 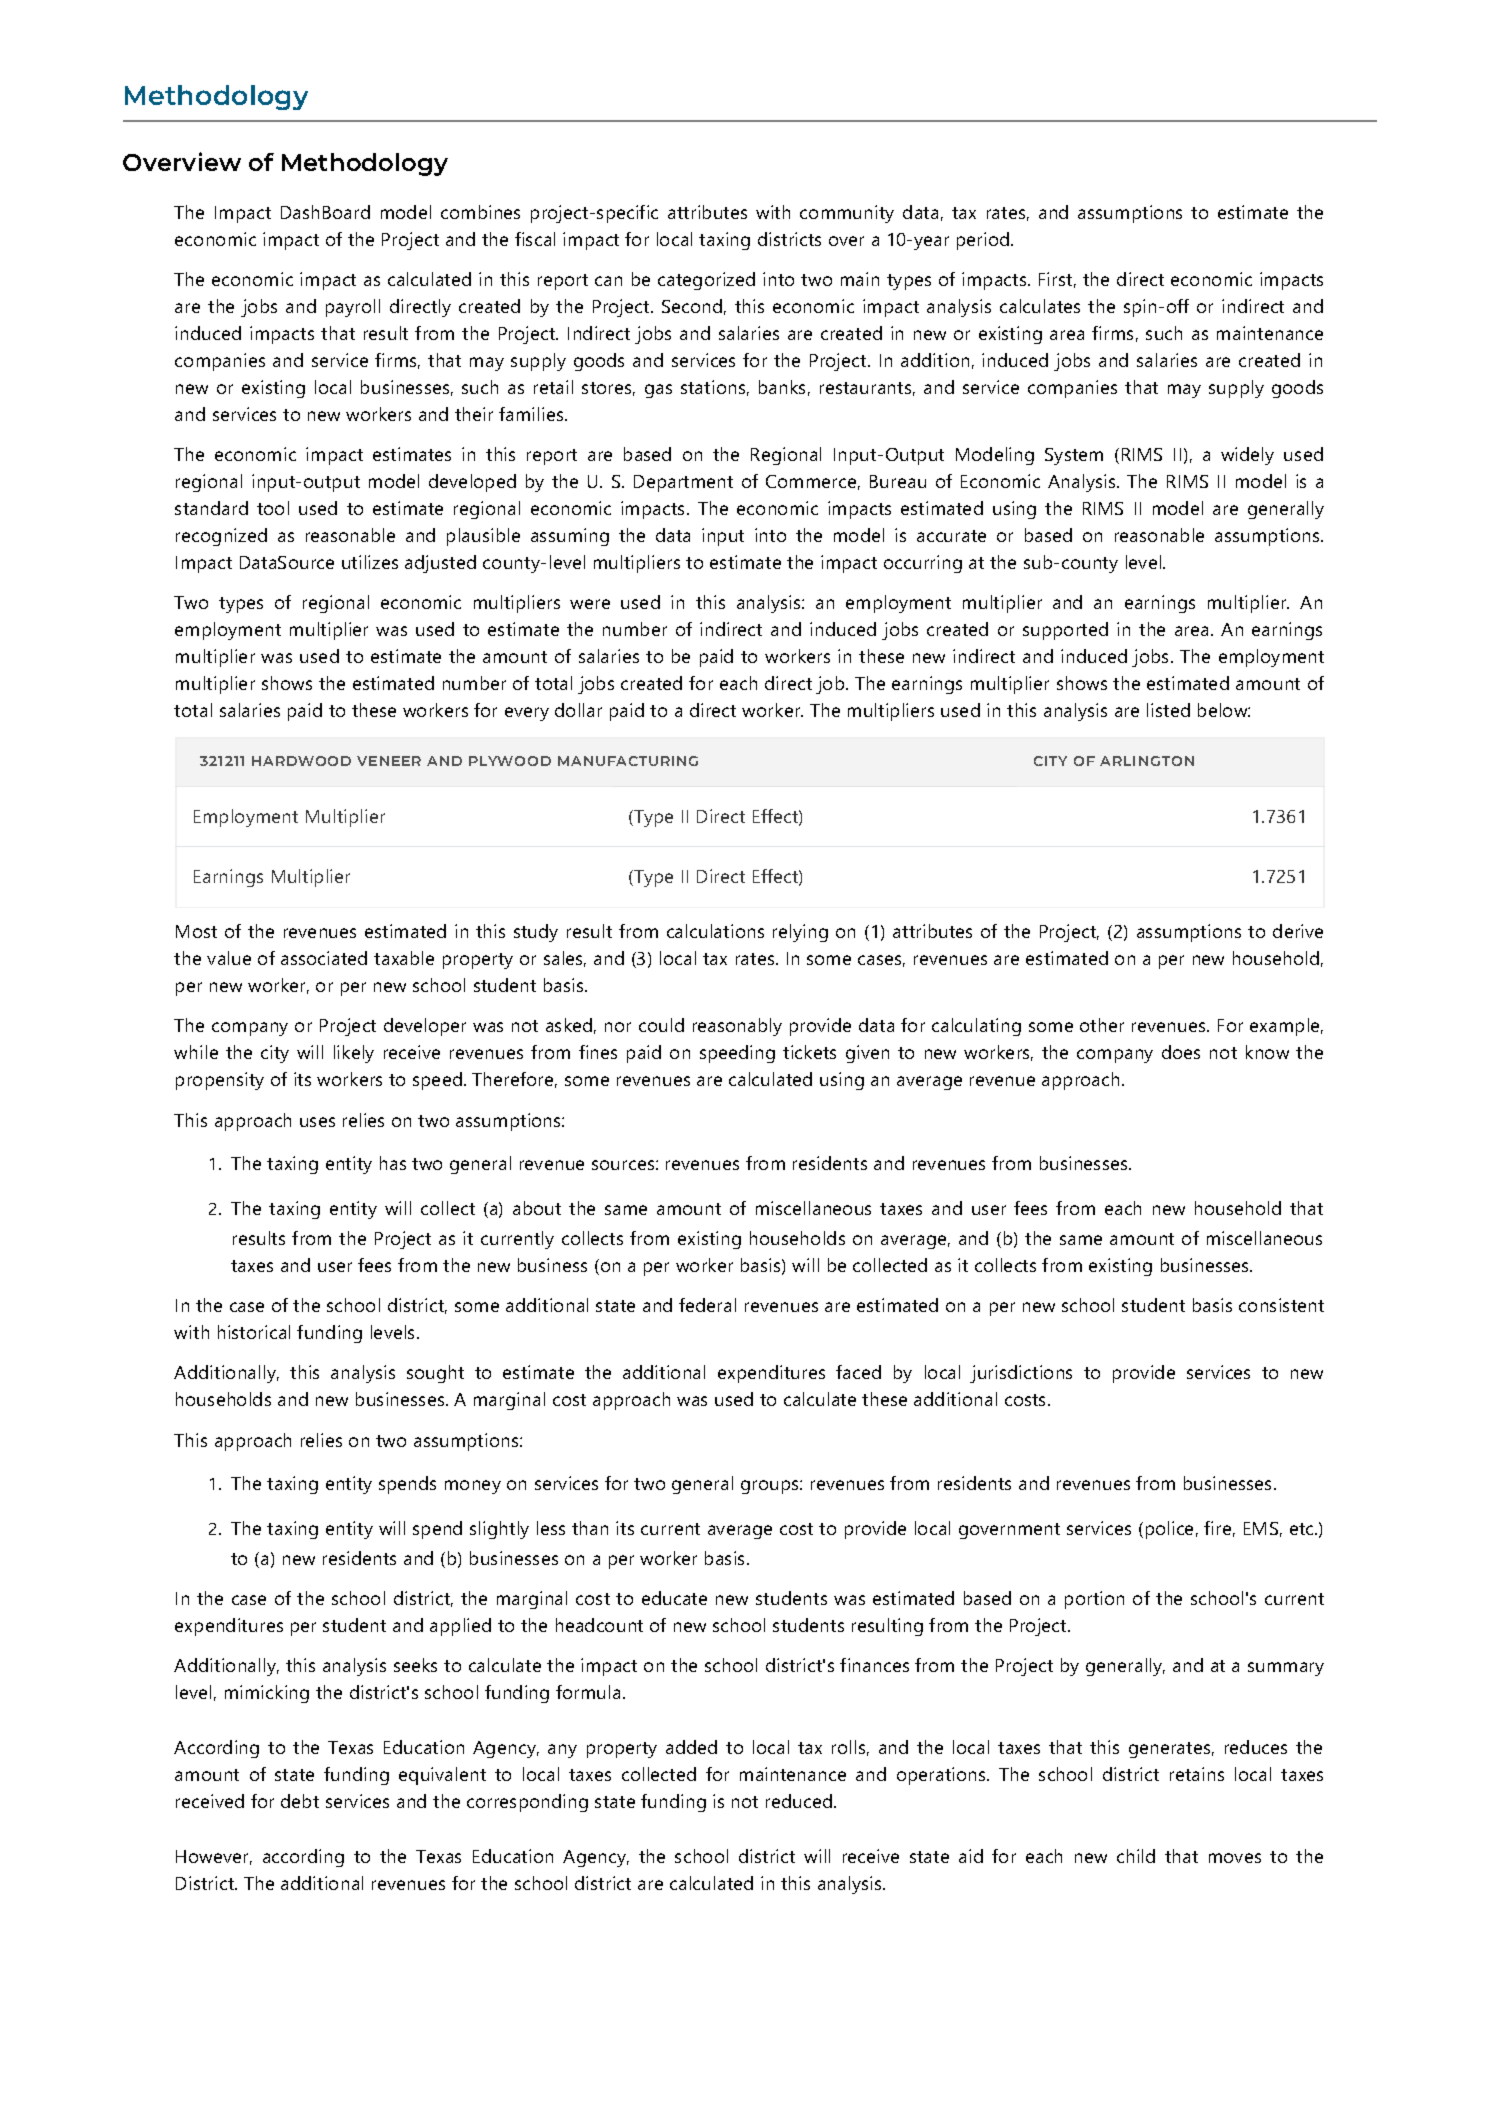 What do you see at coordinates (300, 1801) in the screenshot?
I see `debt` at bounding box center [300, 1801].
